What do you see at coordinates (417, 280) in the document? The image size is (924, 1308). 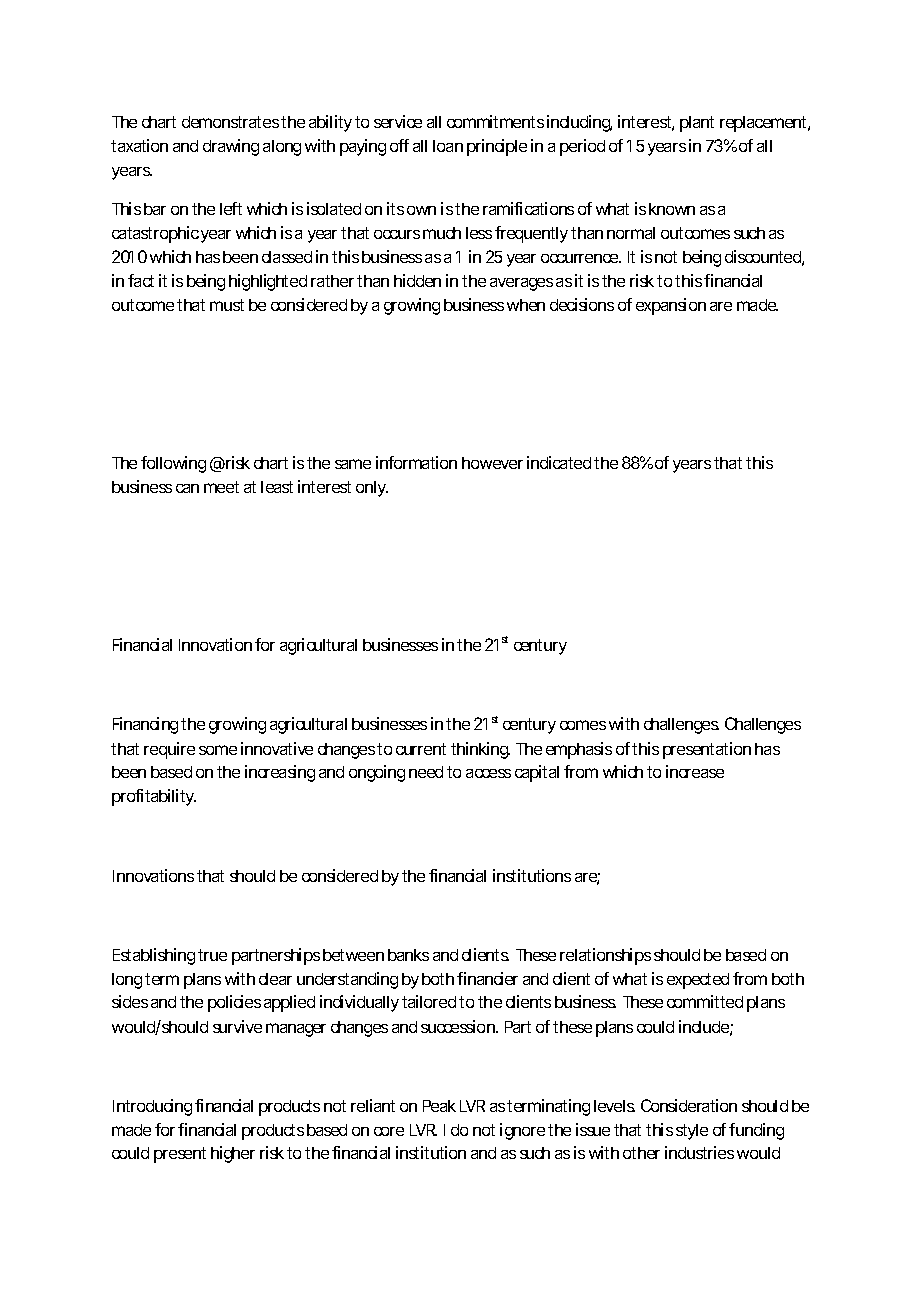 I see `hidden` at bounding box center [417, 280].
